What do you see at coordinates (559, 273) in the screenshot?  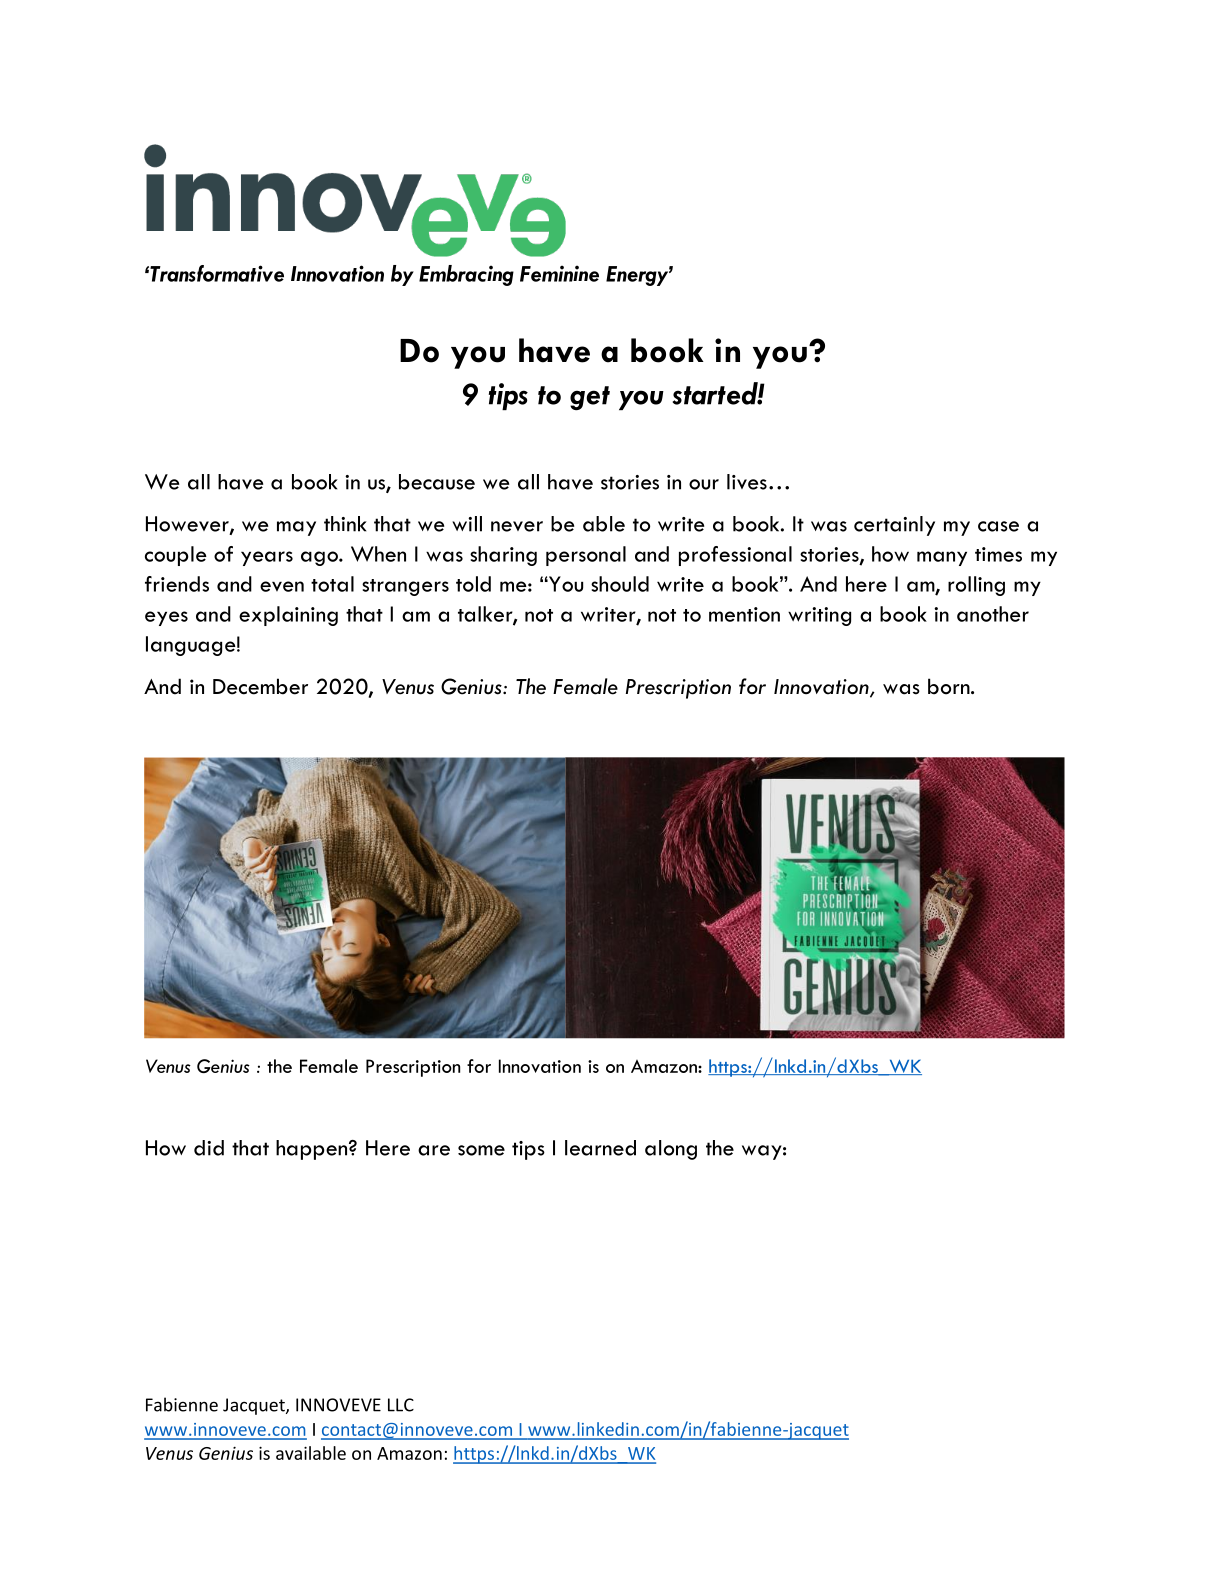 I see `Feminine` at bounding box center [559, 273].
